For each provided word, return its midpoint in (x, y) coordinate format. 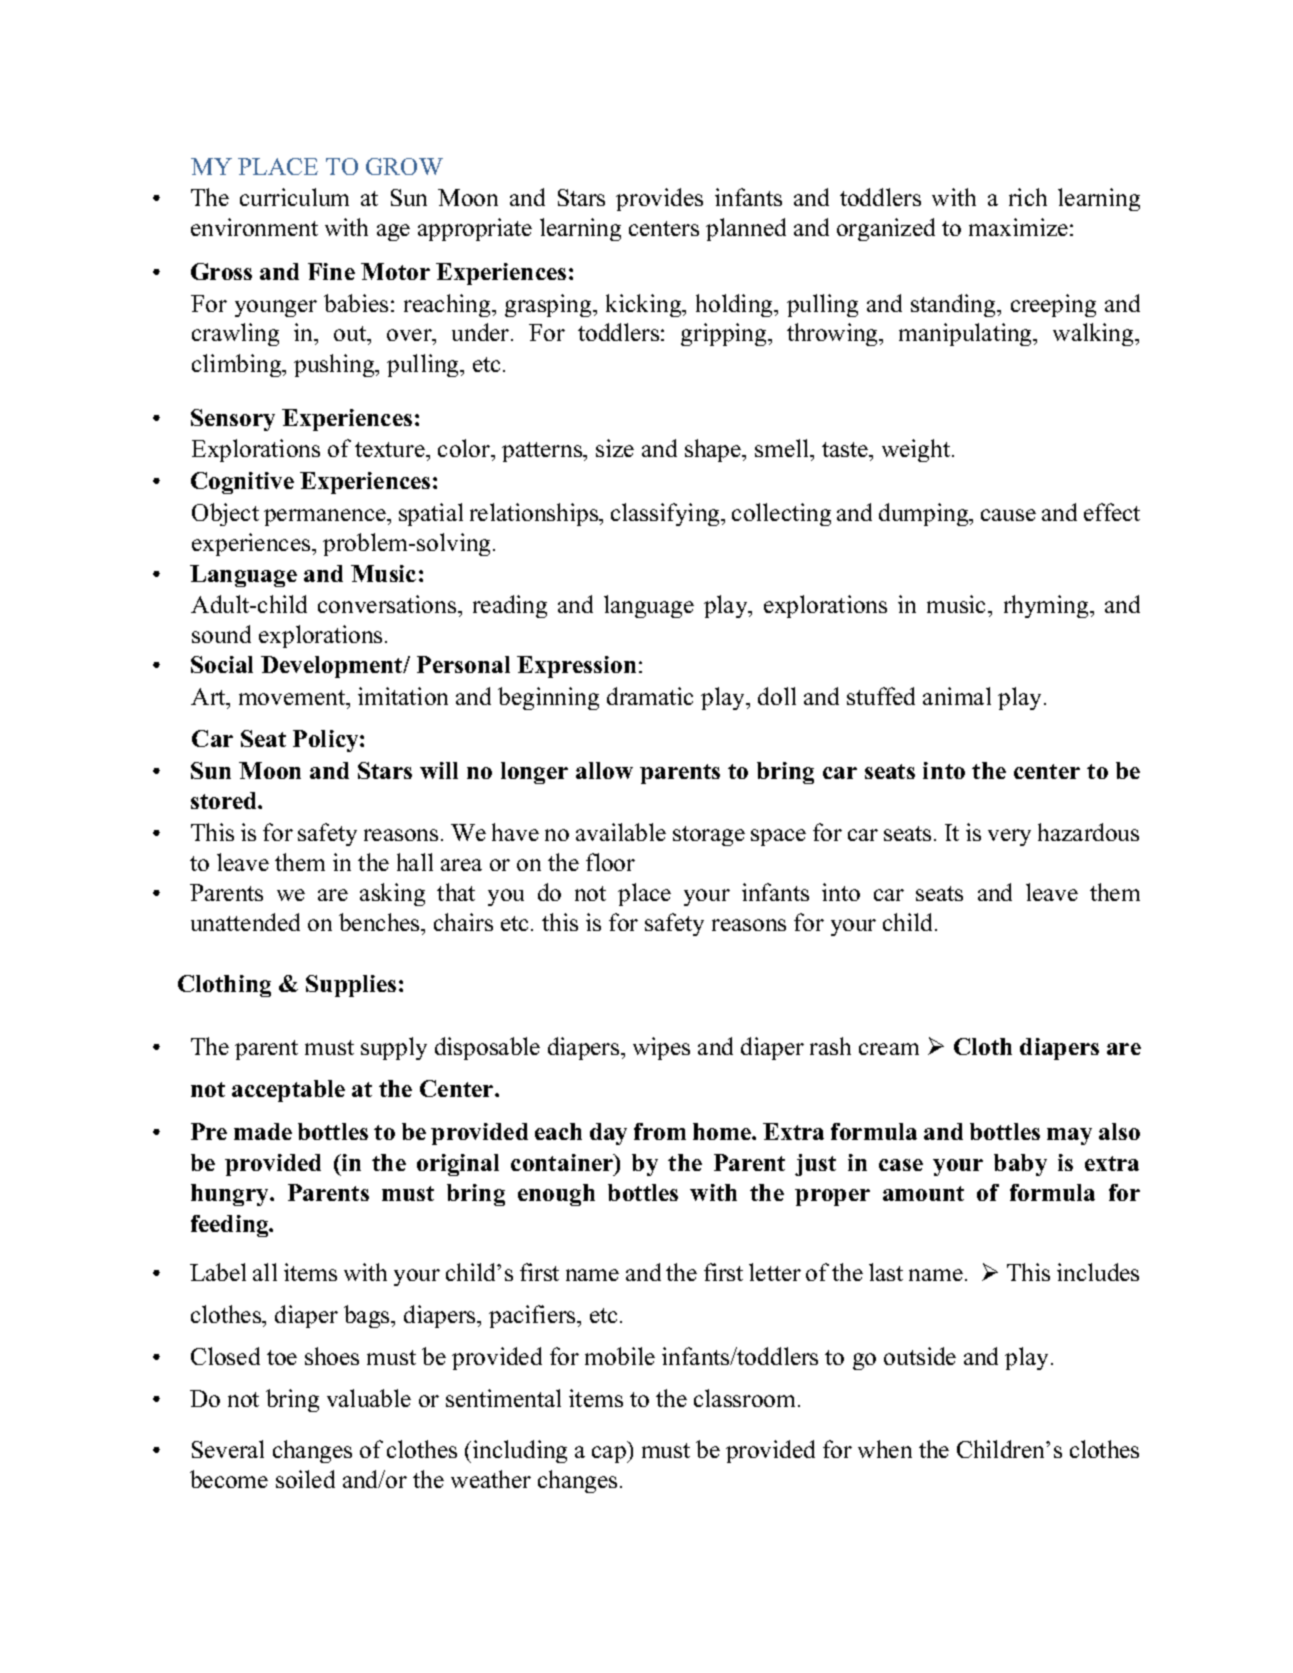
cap (610, 1454)
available (621, 832)
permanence (326, 517)
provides (659, 199)
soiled (305, 1479)
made (263, 1131)
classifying (666, 514)
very (1009, 837)
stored (225, 800)
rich (1028, 197)
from (660, 1131)
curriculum (294, 197)
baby (1020, 1165)
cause (1008, 515)
